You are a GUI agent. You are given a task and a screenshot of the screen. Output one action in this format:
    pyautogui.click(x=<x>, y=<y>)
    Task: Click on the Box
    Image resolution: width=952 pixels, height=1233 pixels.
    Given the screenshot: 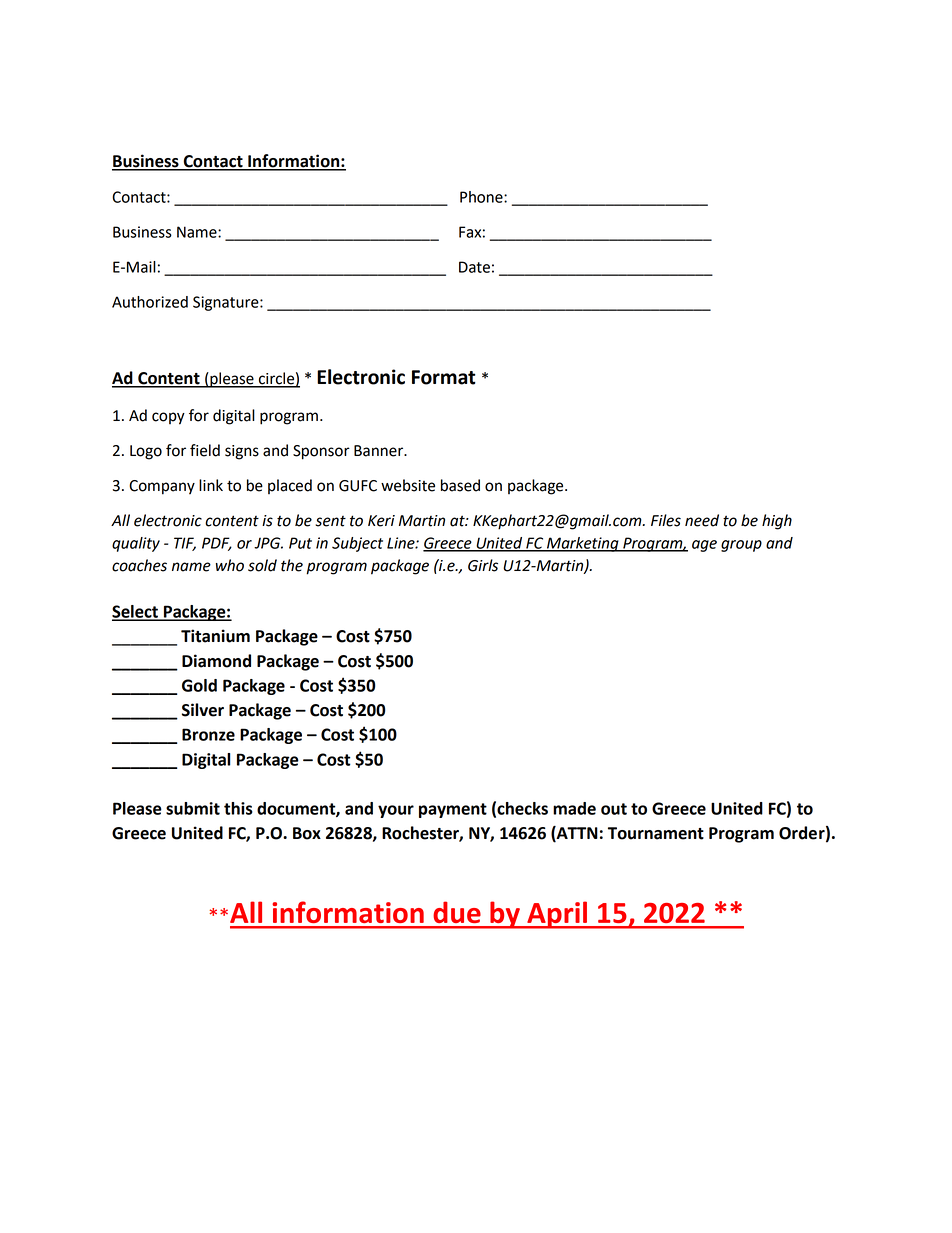 What is the action you would take?
    pyautogui.click(x=307, y=833)
